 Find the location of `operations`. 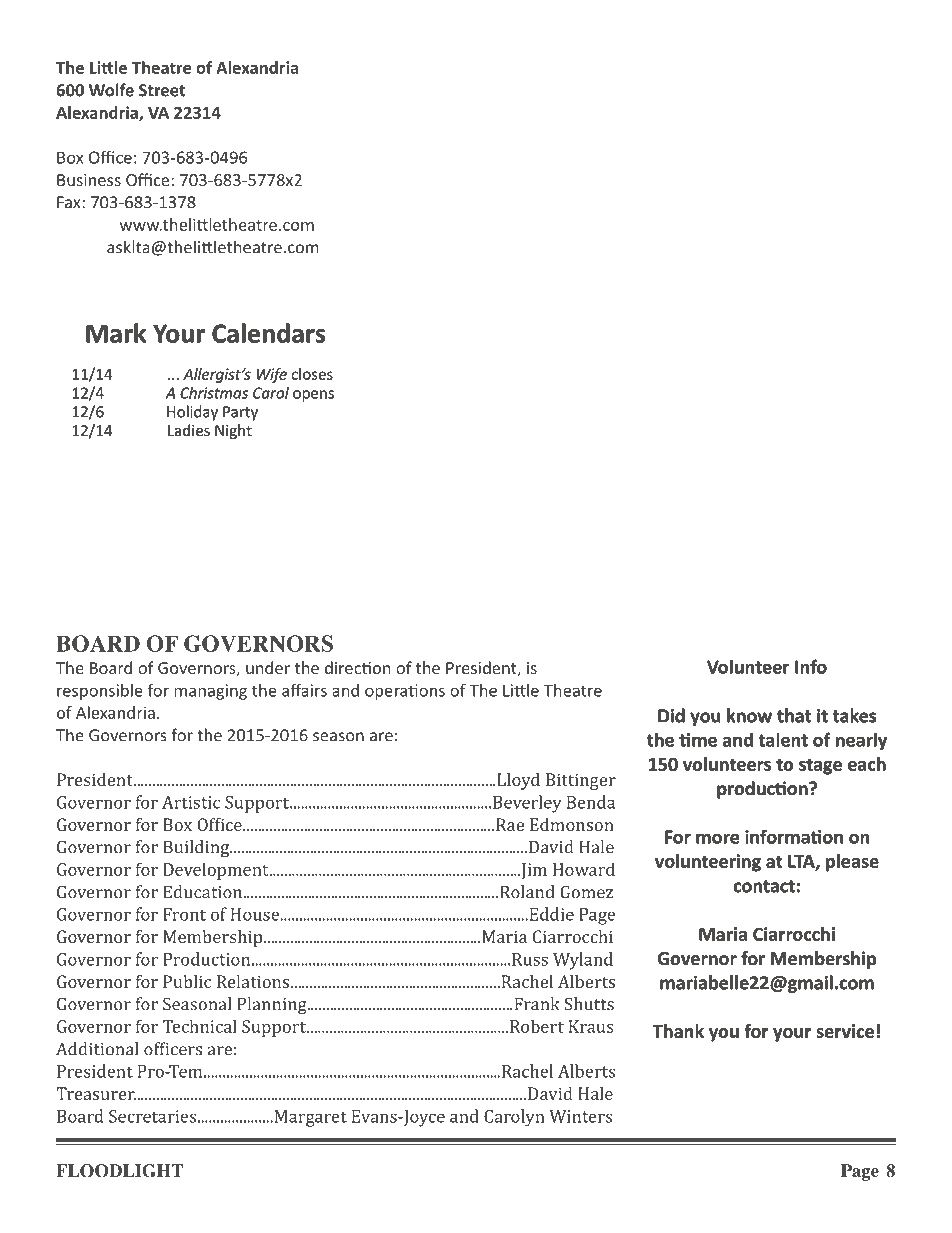

operations is located at coordinates (405, 692).
